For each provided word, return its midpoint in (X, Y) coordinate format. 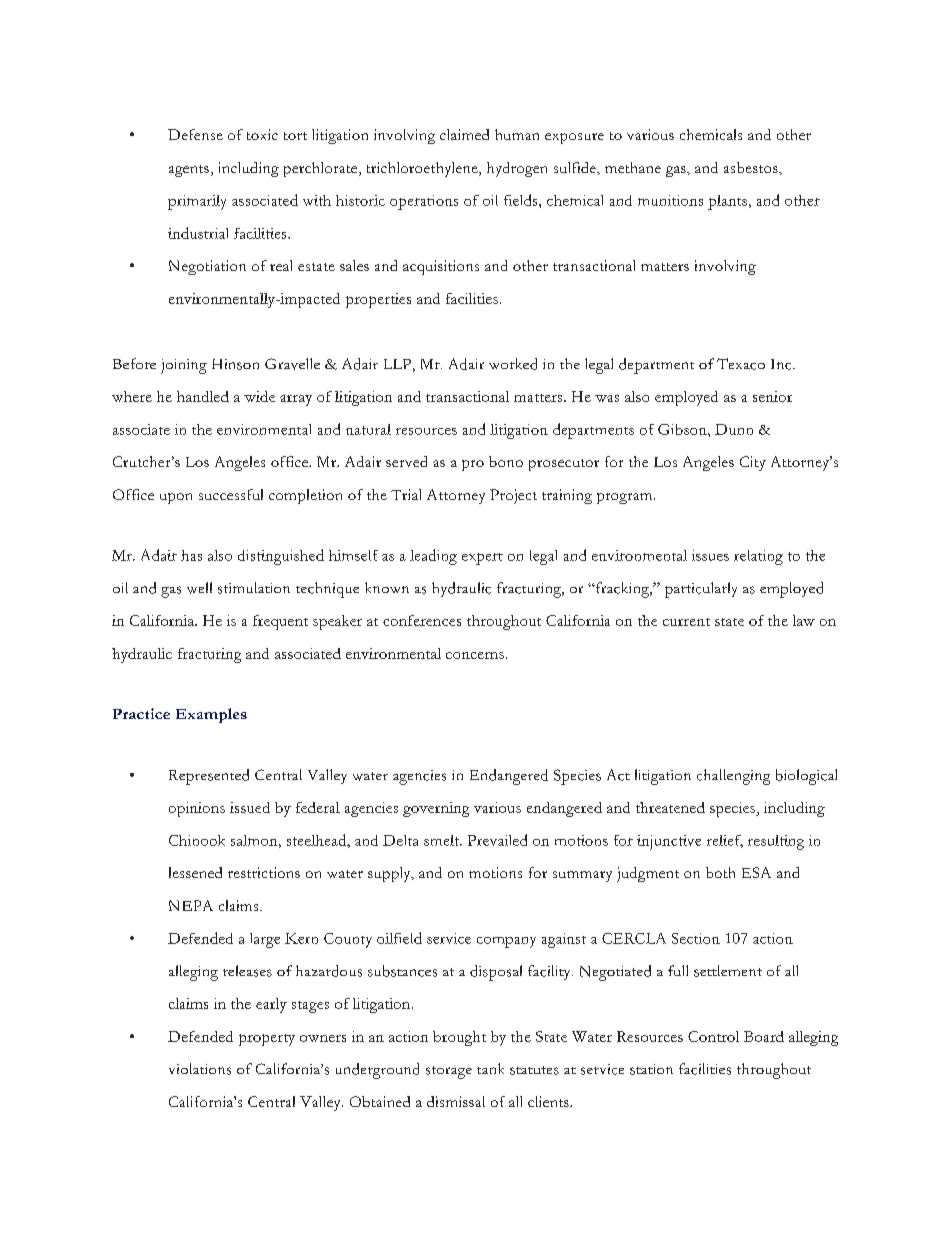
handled (203, 396)
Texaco (741, 364)
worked (513, 364)
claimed (464, 134)
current (686, 622)
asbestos (752, 167)
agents (189, 171)
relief (725, 841)
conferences (422, 620)
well (199, 588)
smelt (442, 840)
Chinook (197, 840)
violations (200, 1069)
